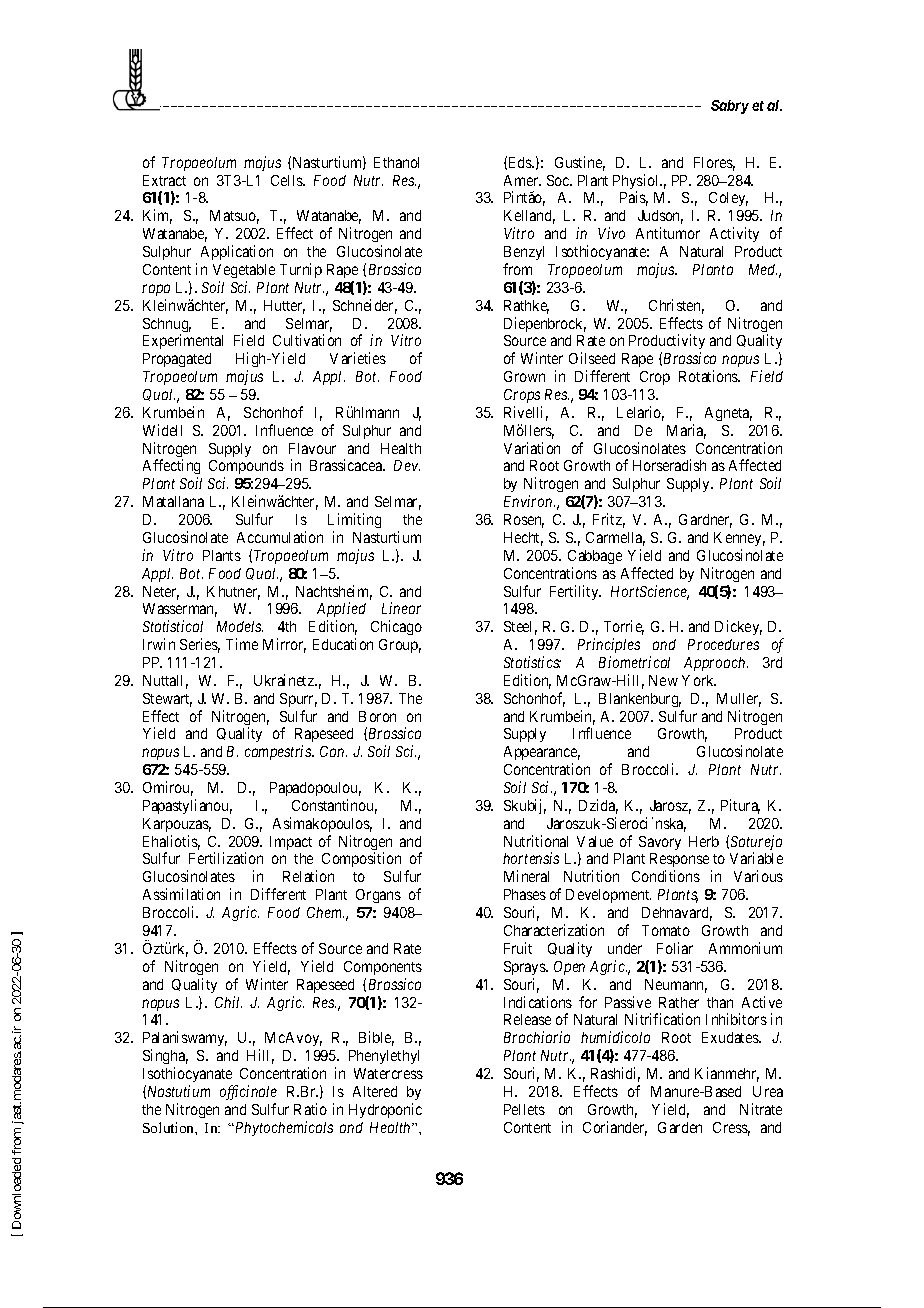 The width and height of the screenshot is (924, 1308). What do you see at coordinates (226, 858) in the screenshot?
I see `Fertilization` at bounding box center [226, 858].
